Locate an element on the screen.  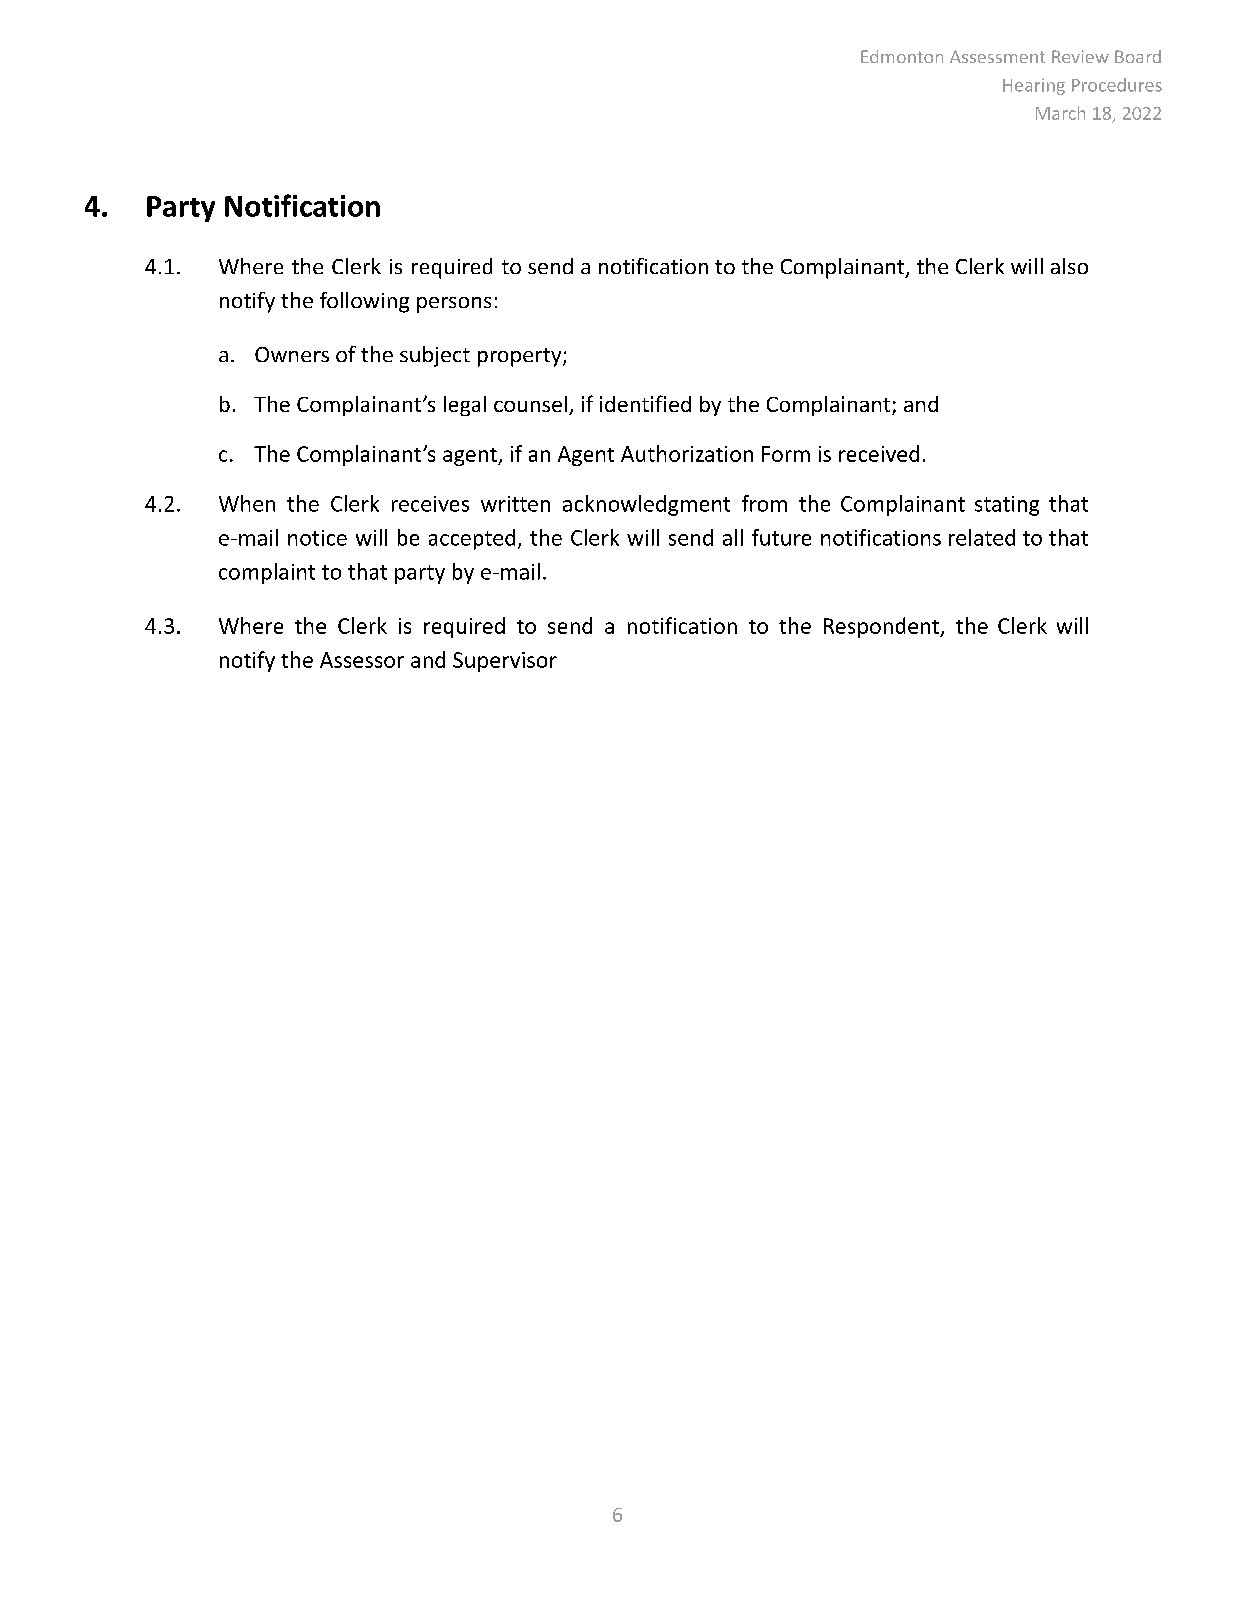
also is located at coordinates (1069, 266).
